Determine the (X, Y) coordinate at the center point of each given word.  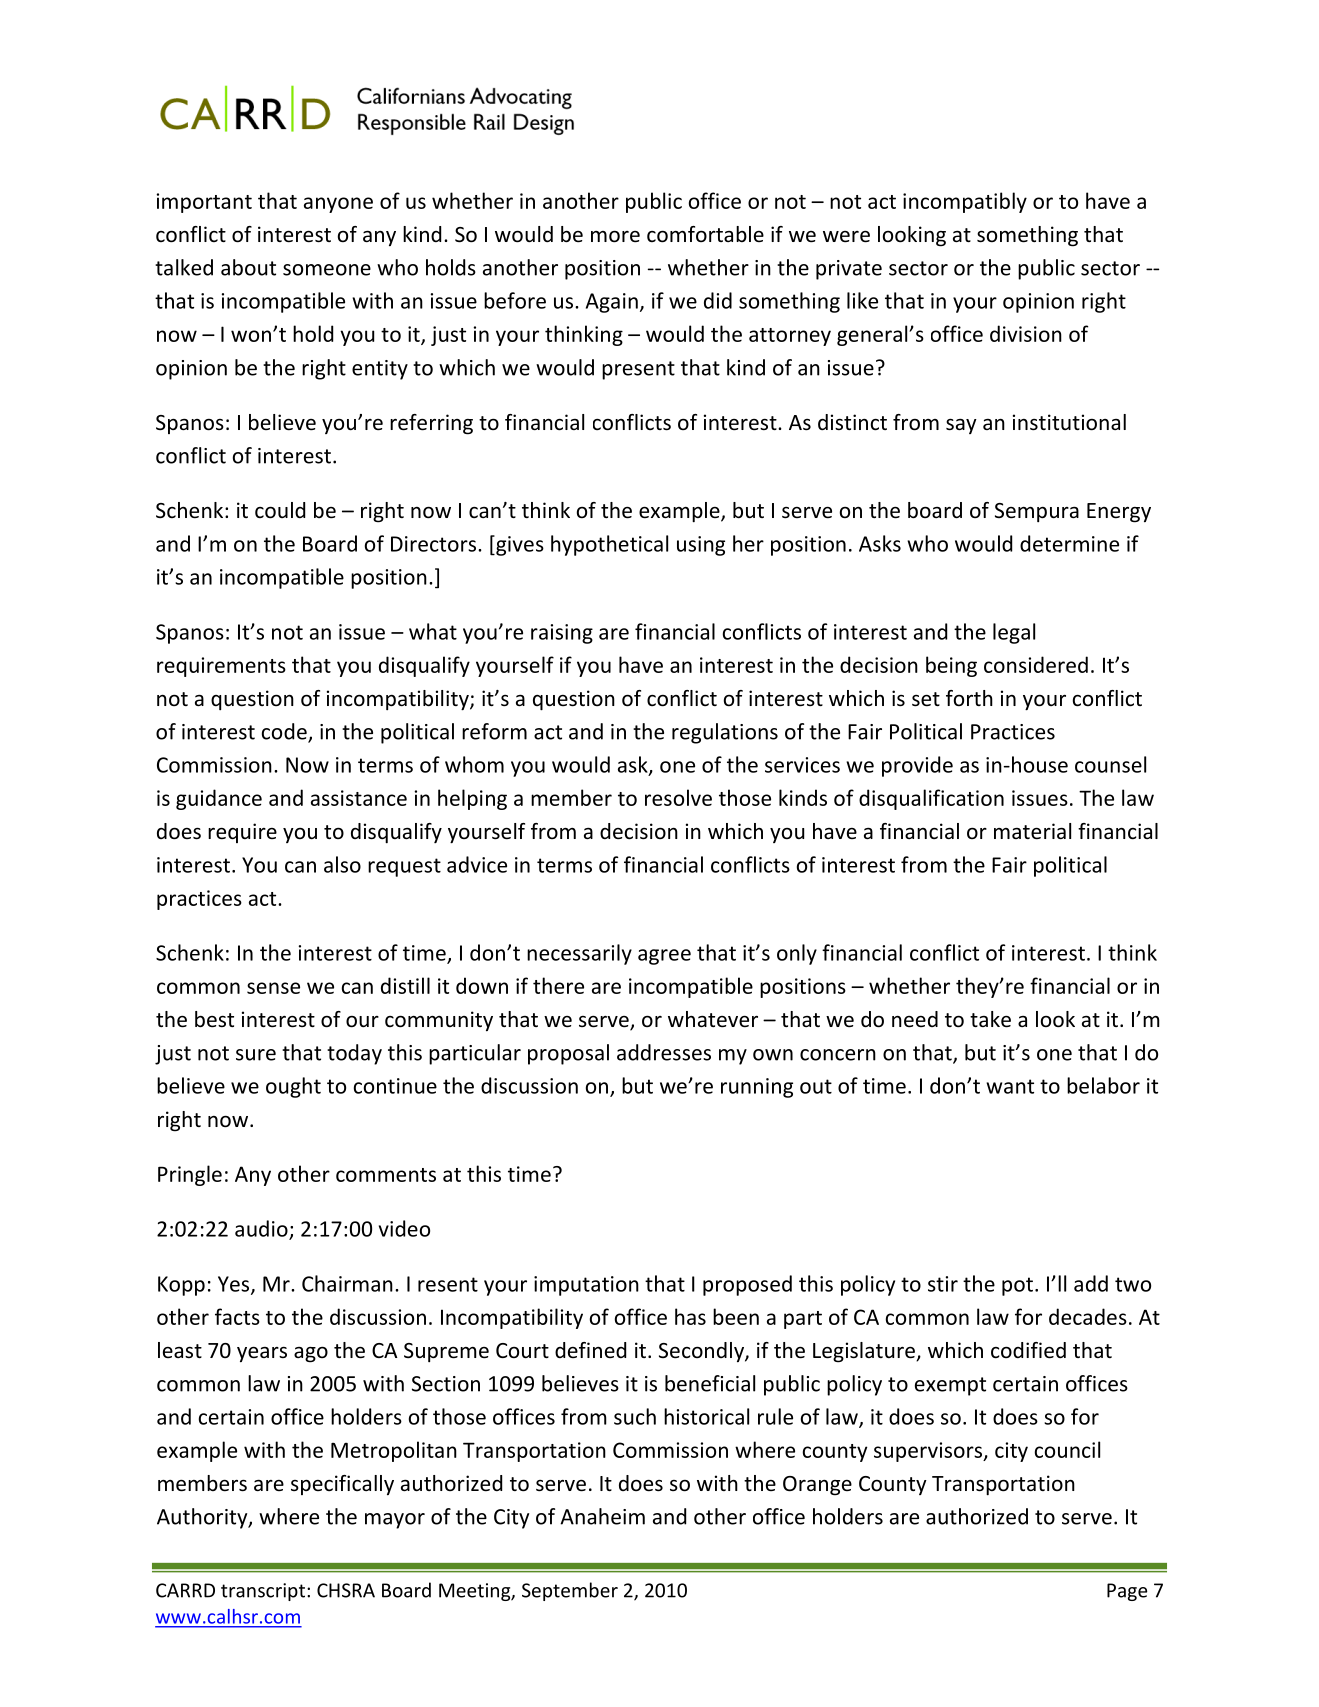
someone (327, 270)
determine (1069, 543)
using (701, 546)
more (615, 236)
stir (943, 1284)
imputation (586, 1286)
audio (261, 1228)
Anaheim (602, 1516)
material (1032, 831)
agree (664, 957)
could (280, 510)
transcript (263, 1592)
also (342, 864)
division (1026, 333)
